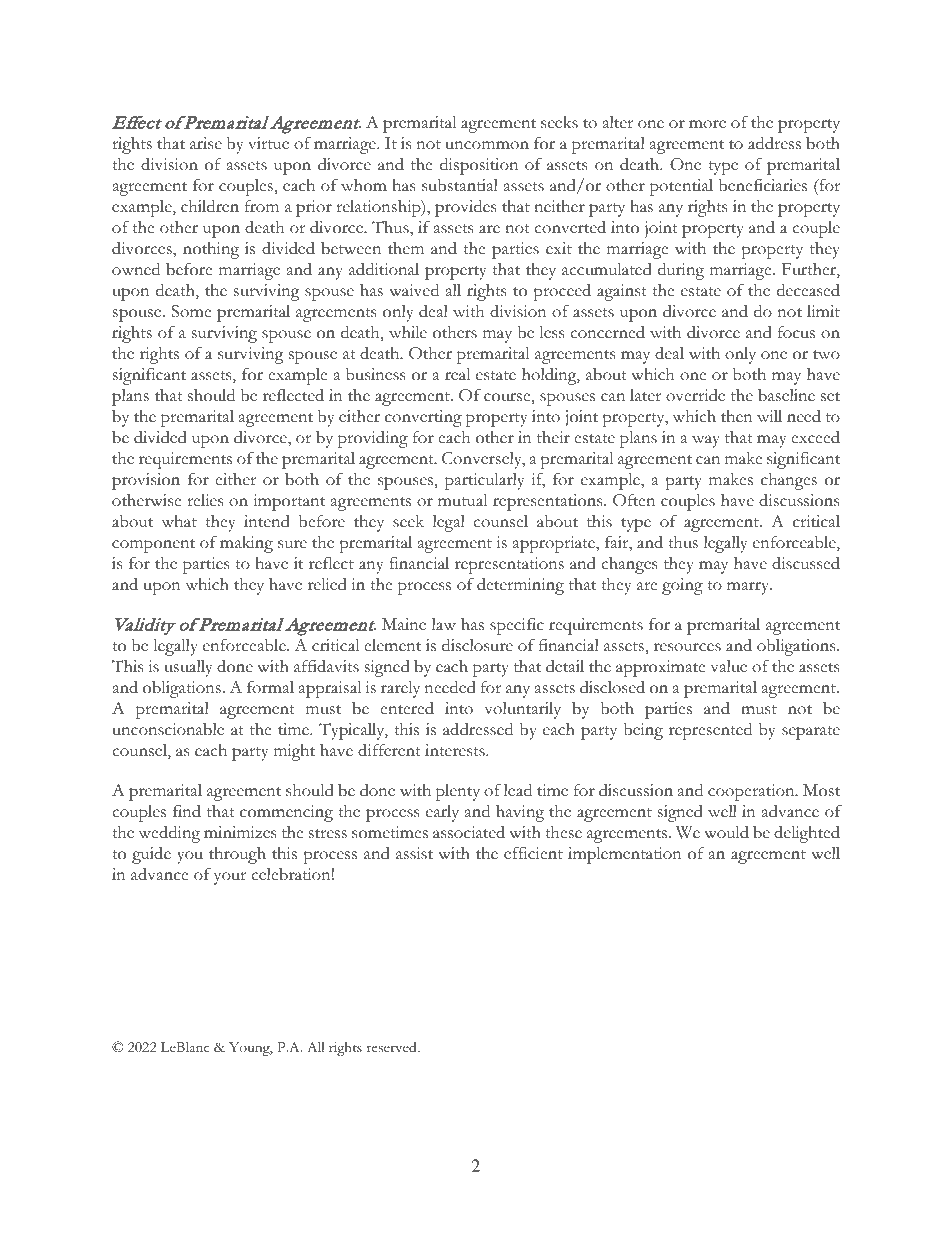 The width and height of the screenshot is (952, 1233). Describe the element at coordinates (710, 731) in the screenshot. I see `represented` at that location.
